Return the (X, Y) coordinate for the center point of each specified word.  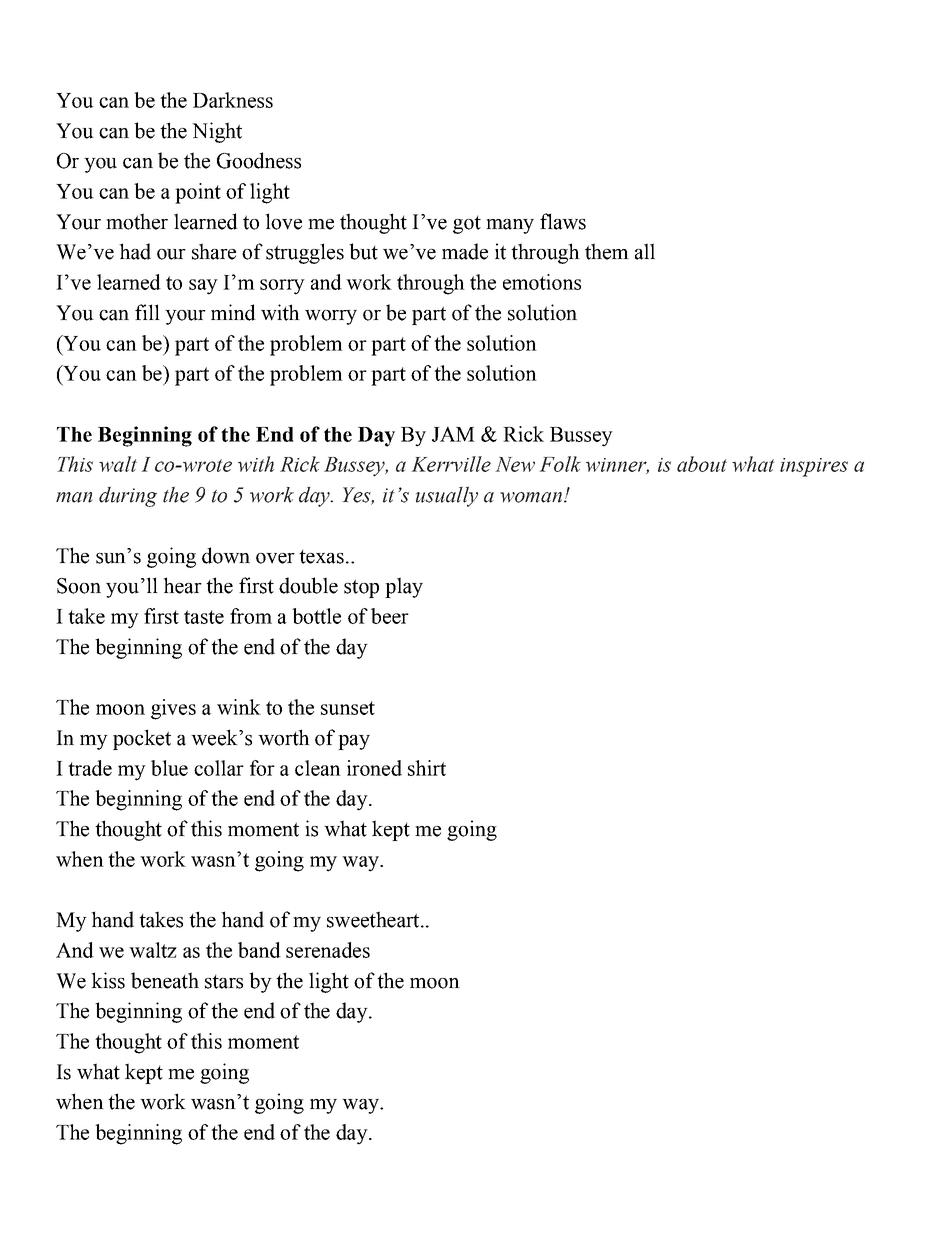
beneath (165, 980)
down (226, 555)
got (467, 224)
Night (217, 132)
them (607, 251)
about (702, 464)
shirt (427, 768)
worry (331, 317)
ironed (374, 768)
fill (147, 312)
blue (169, 768)
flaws (563, 221)
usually (447, 496)
